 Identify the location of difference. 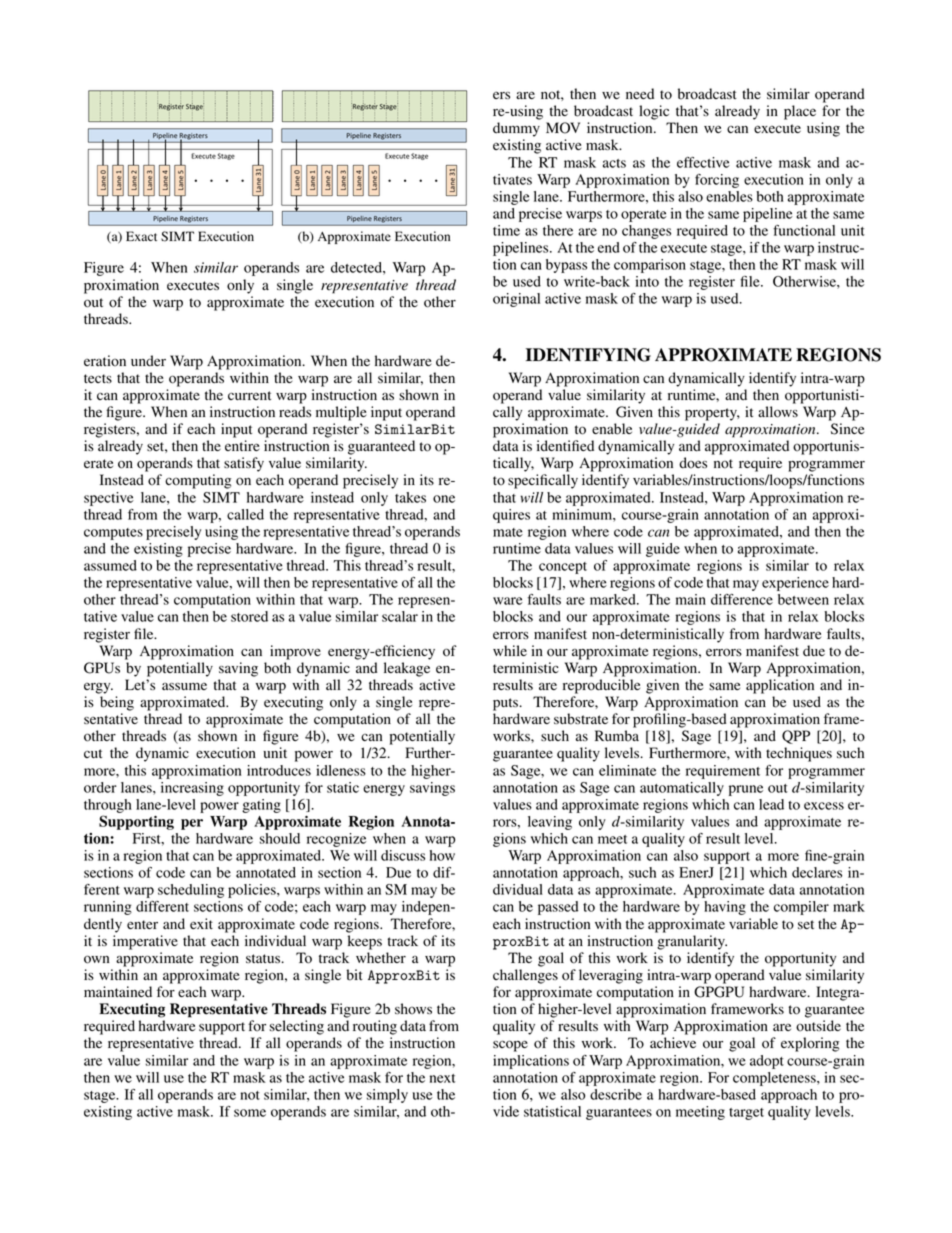
(742, 599).
